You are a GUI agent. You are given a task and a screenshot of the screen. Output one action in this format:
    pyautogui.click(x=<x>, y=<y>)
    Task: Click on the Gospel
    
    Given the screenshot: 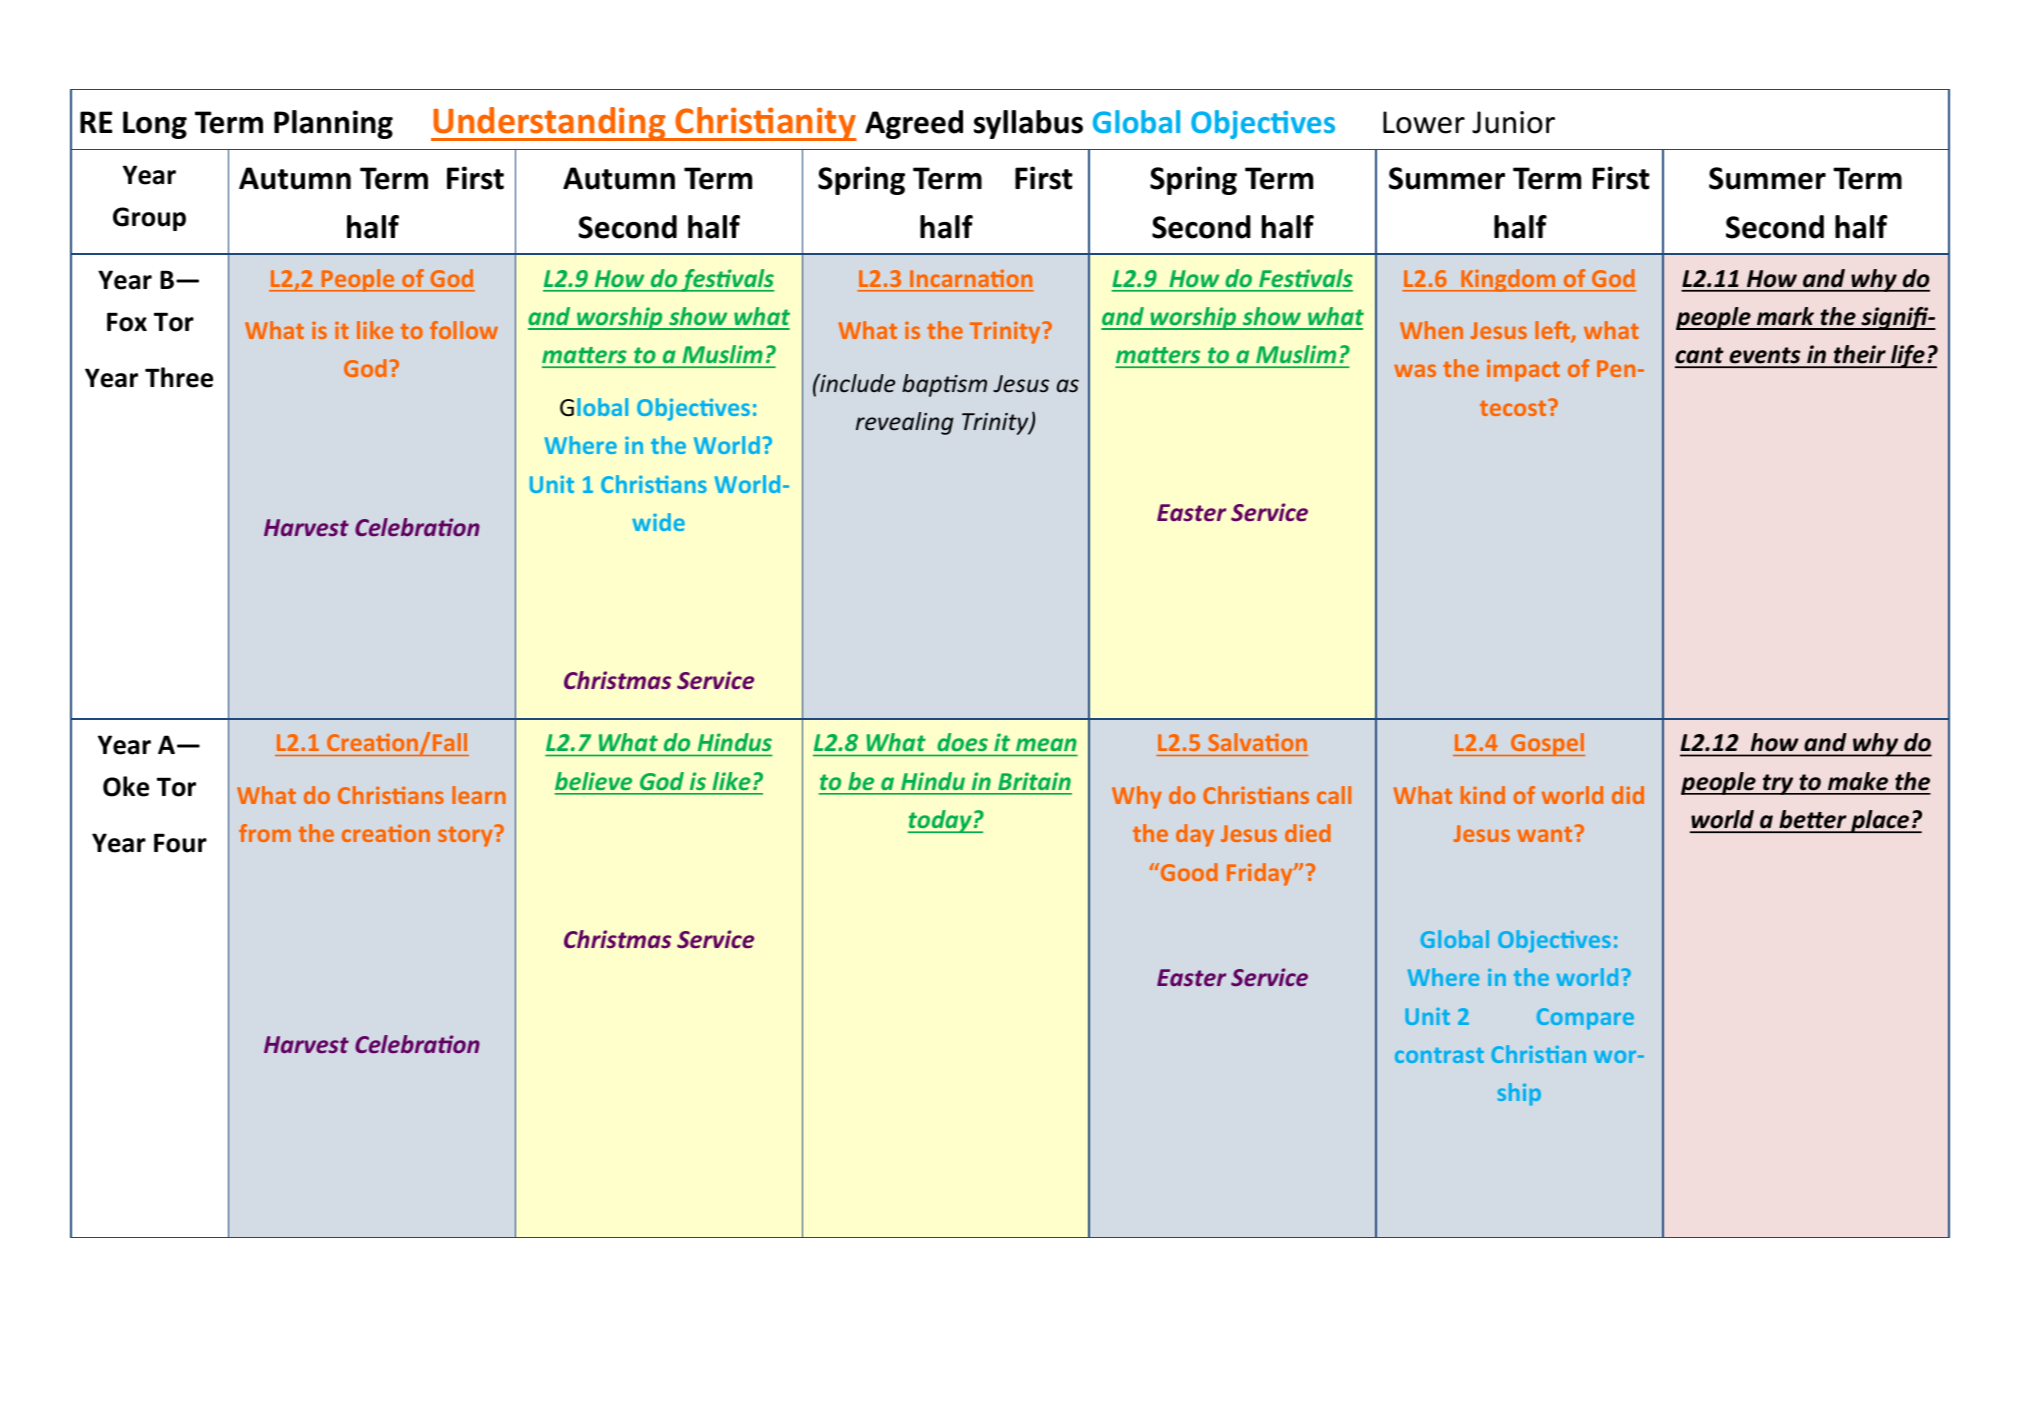 What is the action you would take?
    pyautogui.click(x=1547, y=744)
